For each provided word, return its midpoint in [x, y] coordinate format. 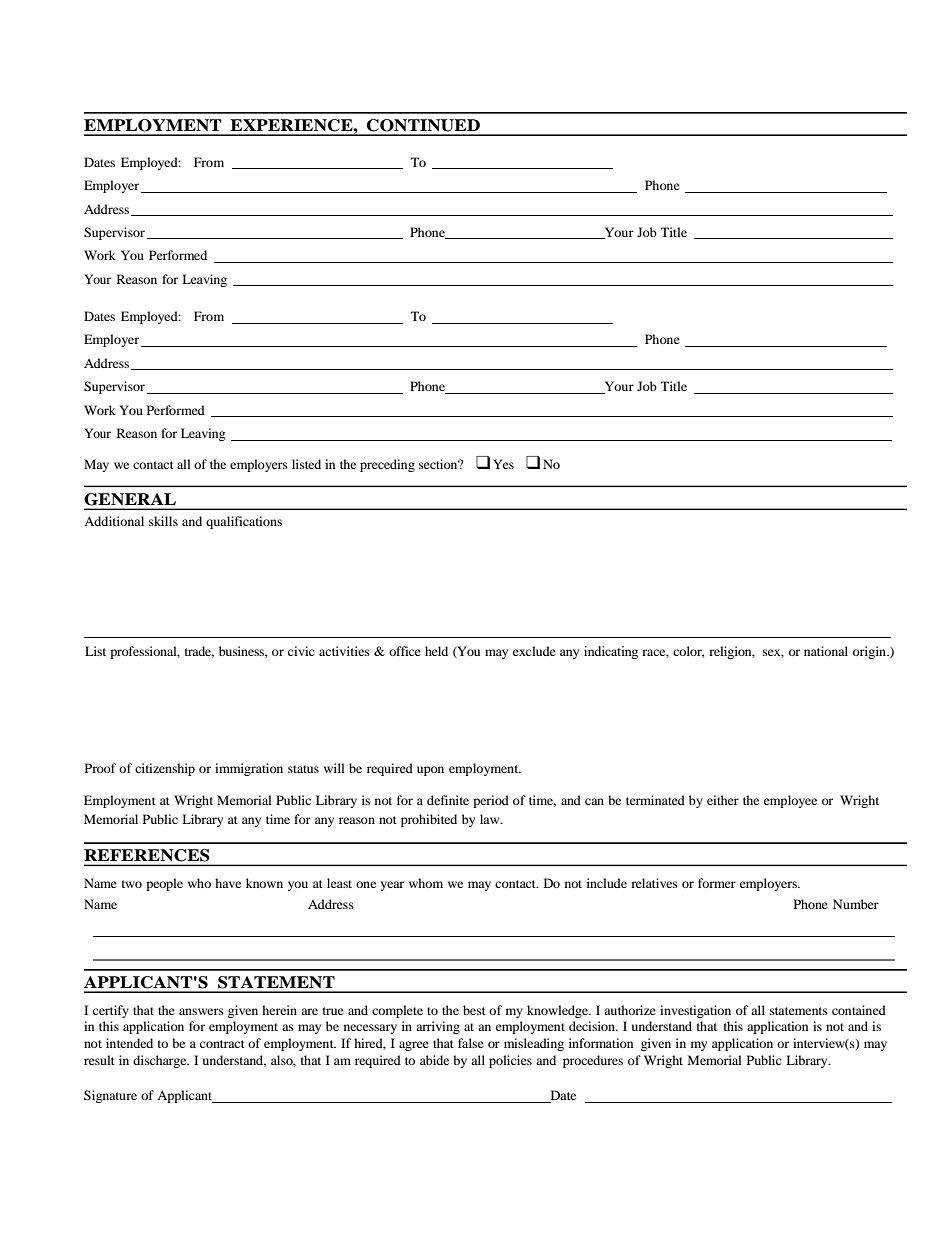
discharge [161, 1061]
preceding [387, 465]
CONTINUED [423, 125]
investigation [695, 1011]
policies [510, 1061]
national [826, 651]
